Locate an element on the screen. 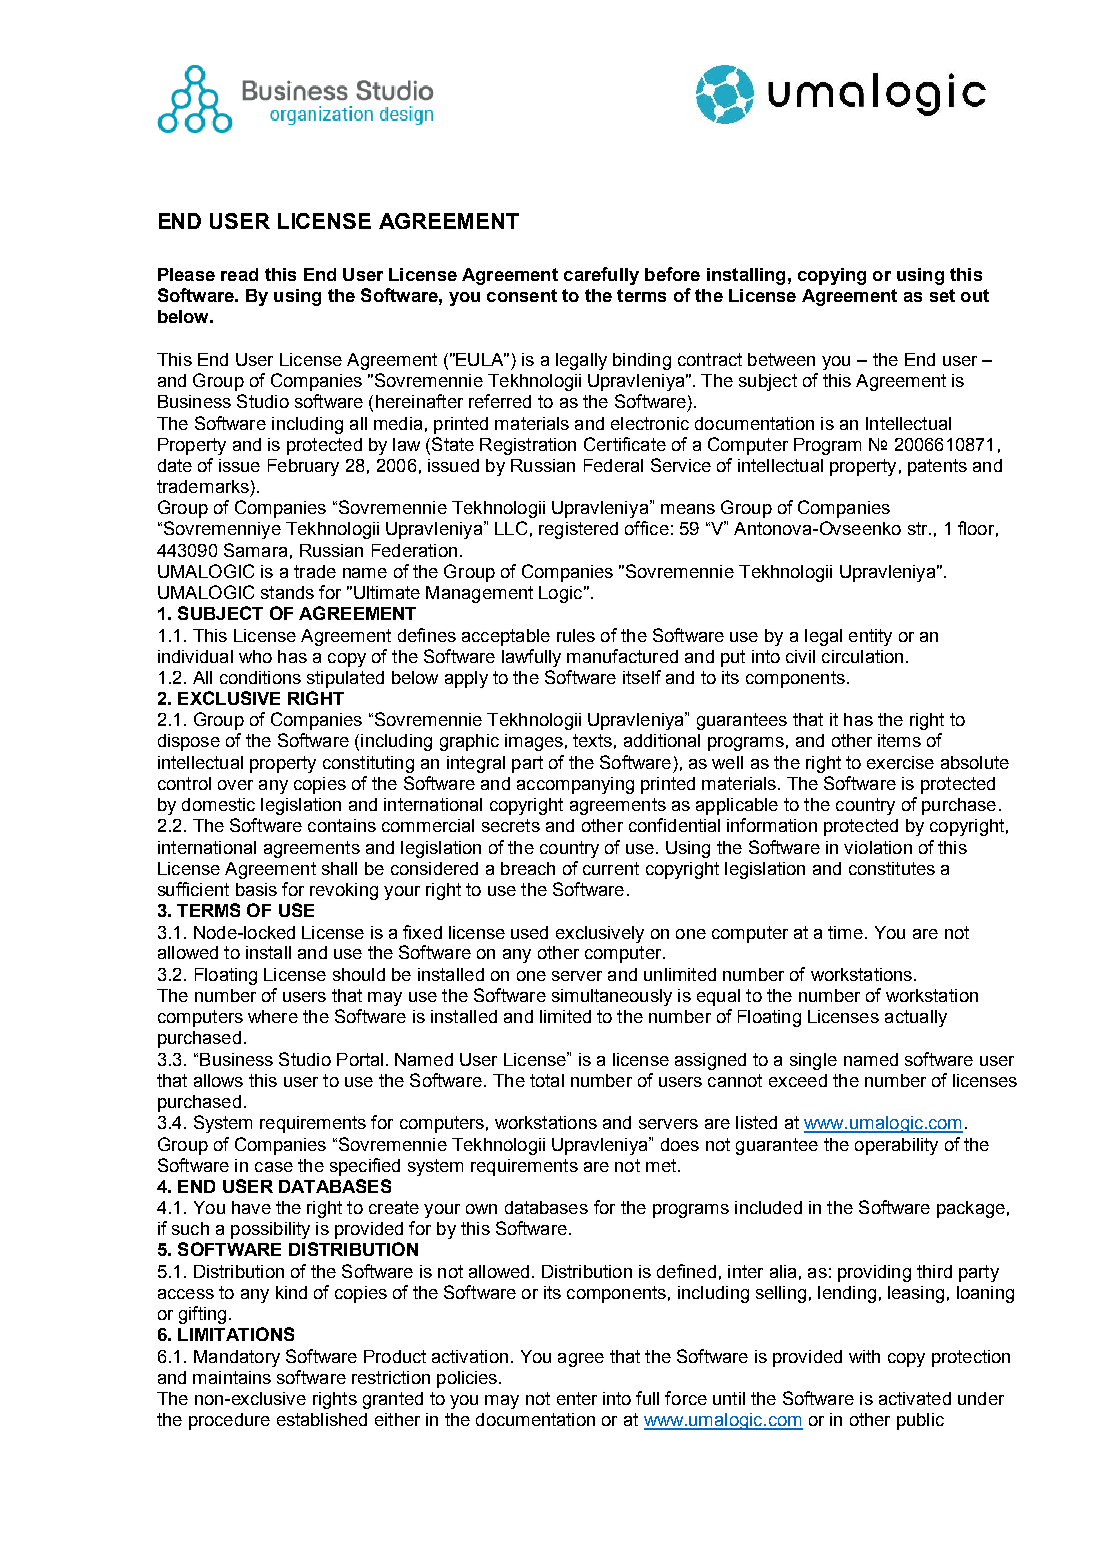  actually is located at coordinates (916, 1018).
